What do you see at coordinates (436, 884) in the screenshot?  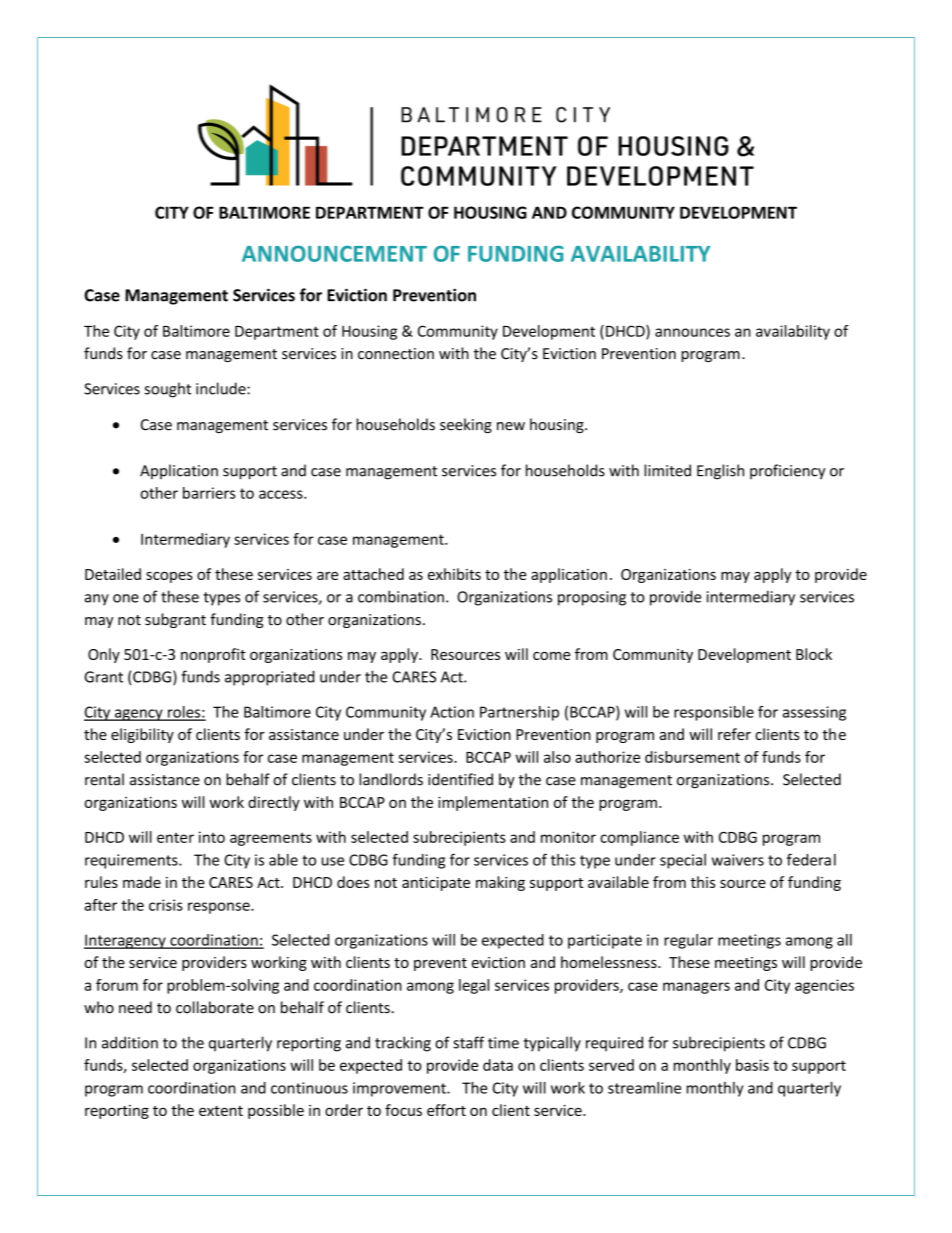 I see `anticipate` at bounding box center [436, 884].
